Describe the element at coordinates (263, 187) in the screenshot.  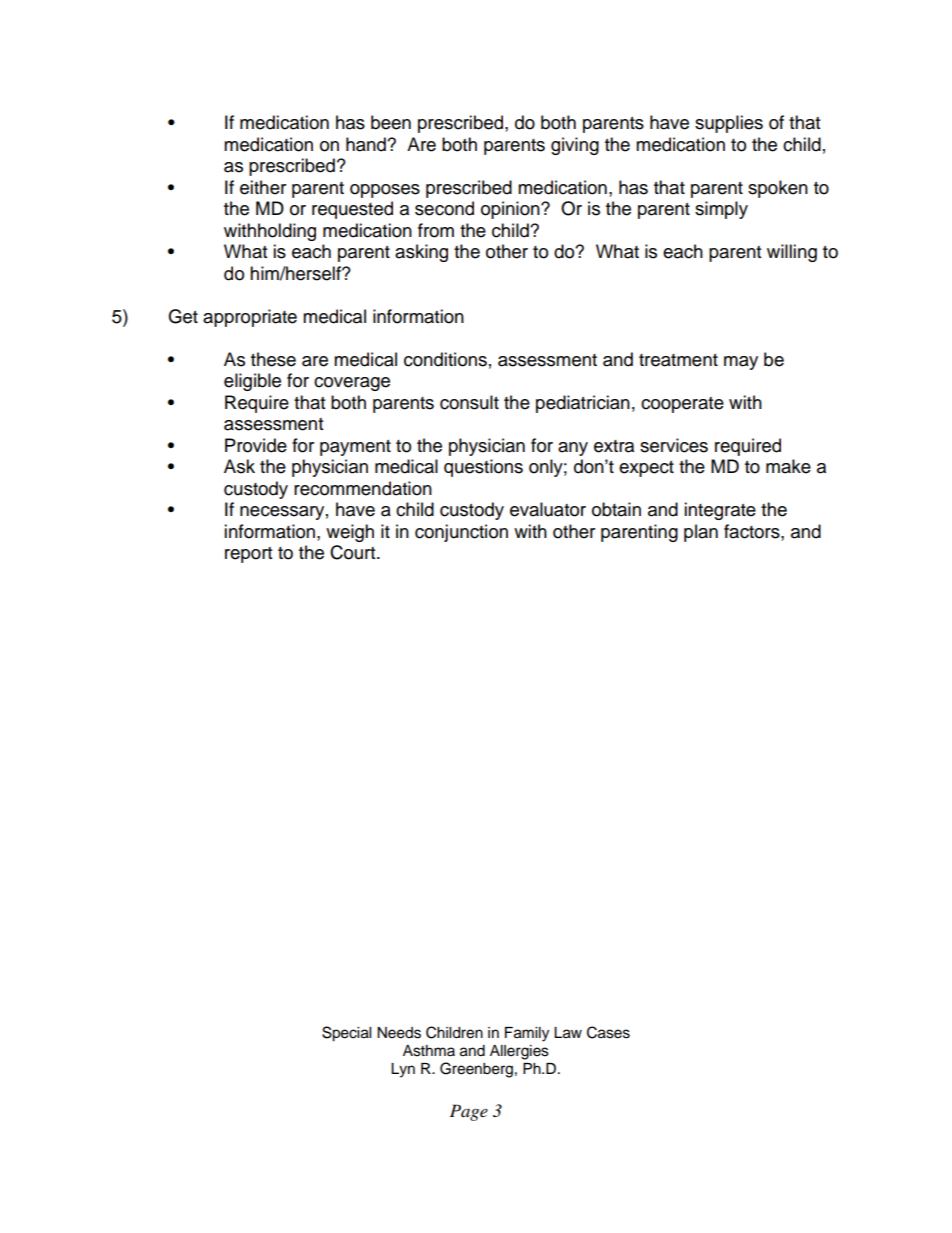
I see `either` at that location.
